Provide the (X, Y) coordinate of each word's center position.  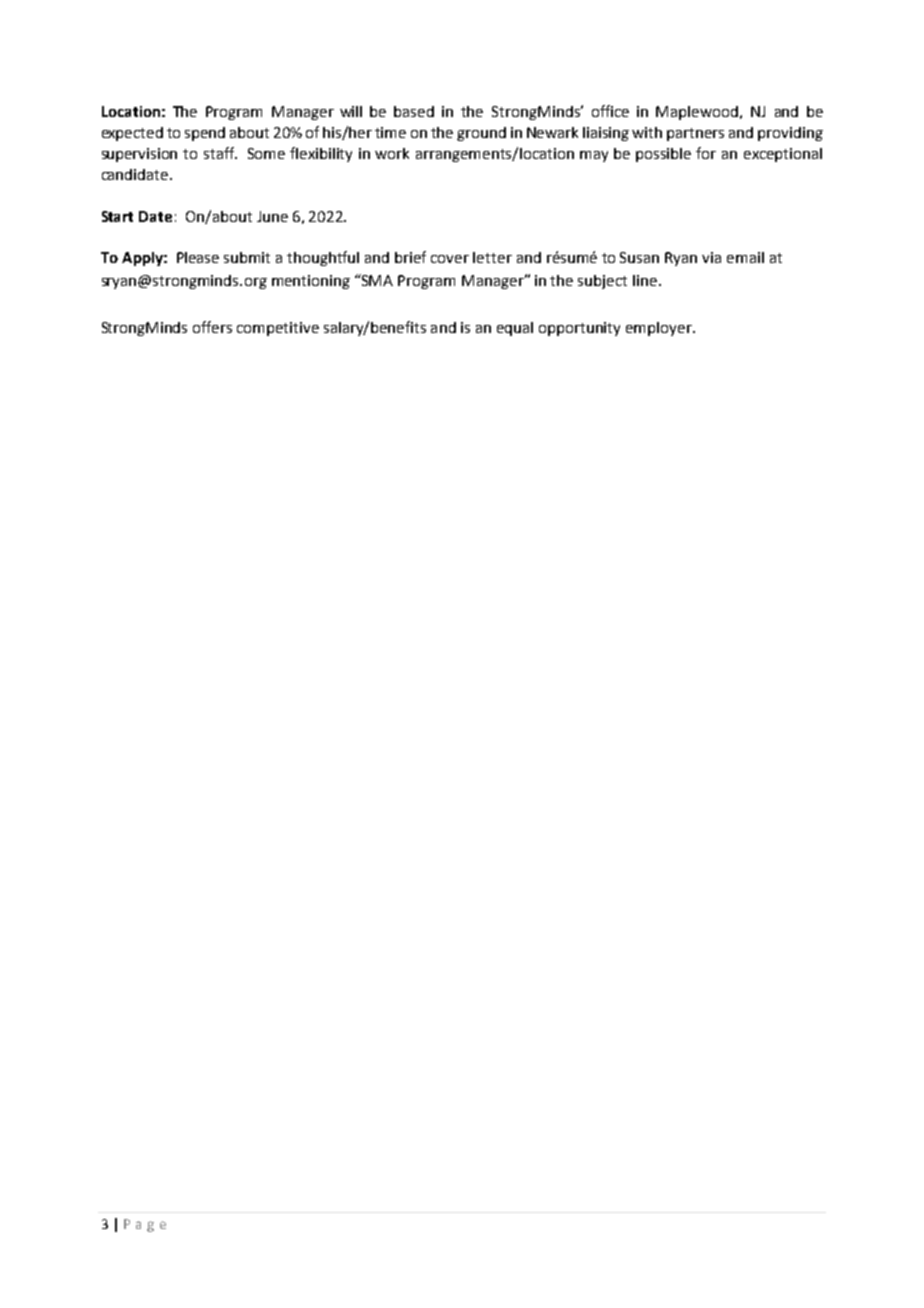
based (414, 111)
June (272, 216)
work (392, 153)
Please (198, 257)
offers (212, 327)
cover (450, 259)
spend (205, 134)
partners (695, 134)
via (711, 257)
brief (410, 257)
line (646, 280)
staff (220, 153)
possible (663, 155)
